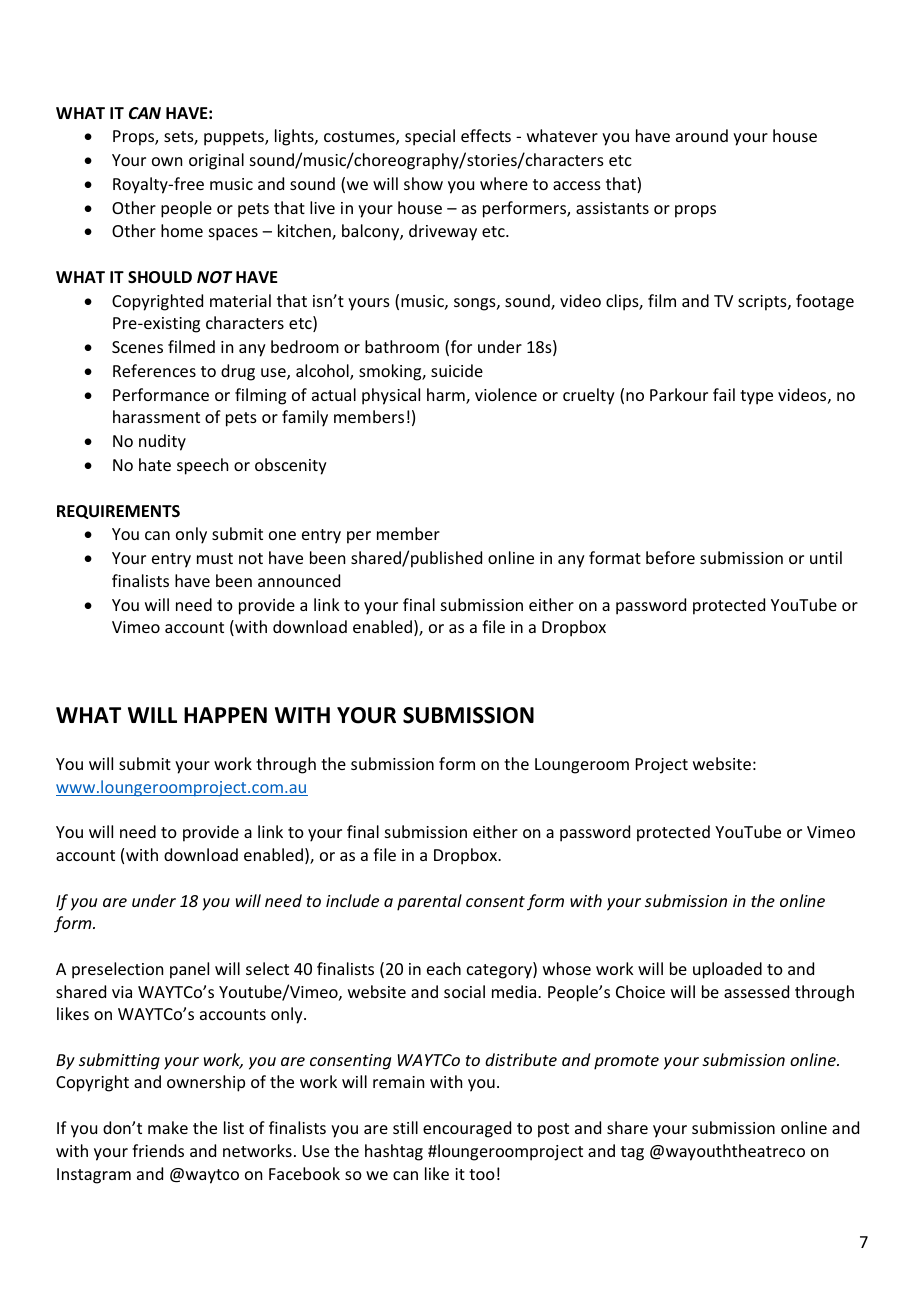  Describe the element at coordinates (156, 416) in the image. I see `harassment` at that location.
